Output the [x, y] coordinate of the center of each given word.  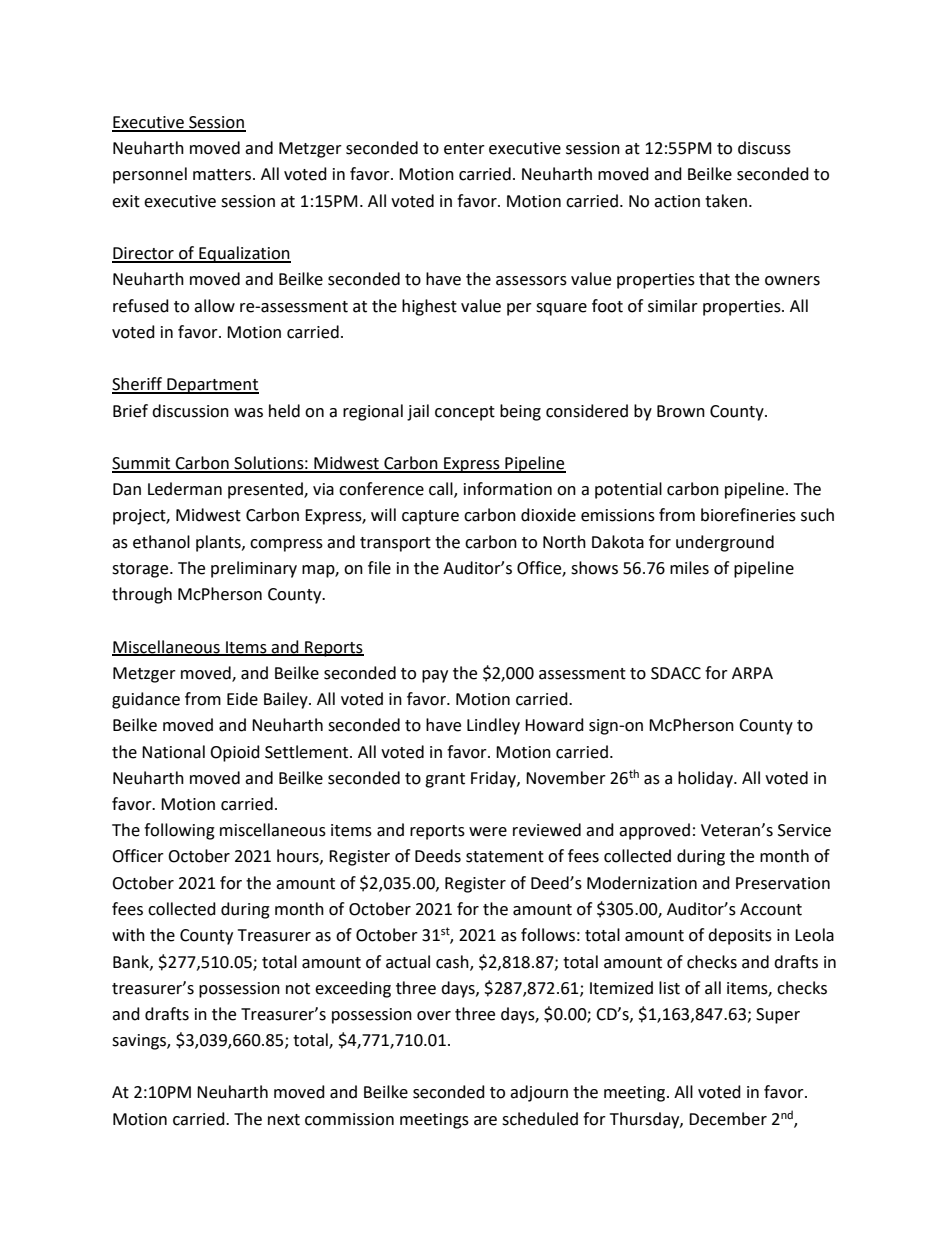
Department [212, 386]
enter [464, 149]
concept [465, 413]
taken [726, 201]
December [728, 1119]
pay [435, 676]
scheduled [540, 1119]
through [142, 595]
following [179, 831]
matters [222, 175]
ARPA [752, 673]
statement [505, 857]
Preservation [783, 883]
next [284, 1120]
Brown [681, 411]
